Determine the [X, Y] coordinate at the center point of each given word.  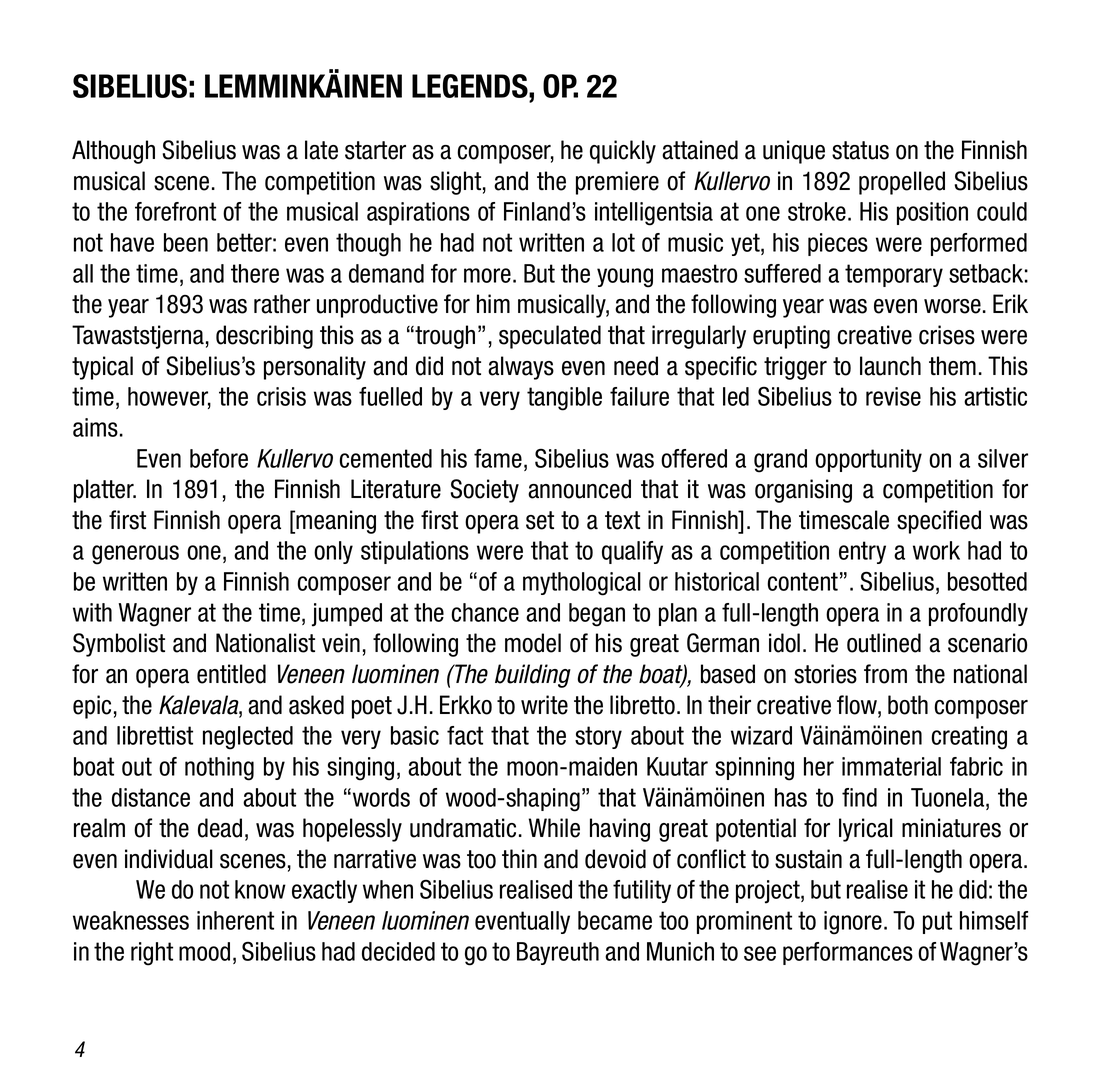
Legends [471, 86]
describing [264, 337]
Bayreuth [558, 953]
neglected [248, 738]
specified [939, 522]
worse [952, 306]
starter [375, 150]
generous [135, 555]
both [908, 705]
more [487, 275]
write [544, 705]
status [860, 150]
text [622, 520]
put [937, 922]
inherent [235, 920]
